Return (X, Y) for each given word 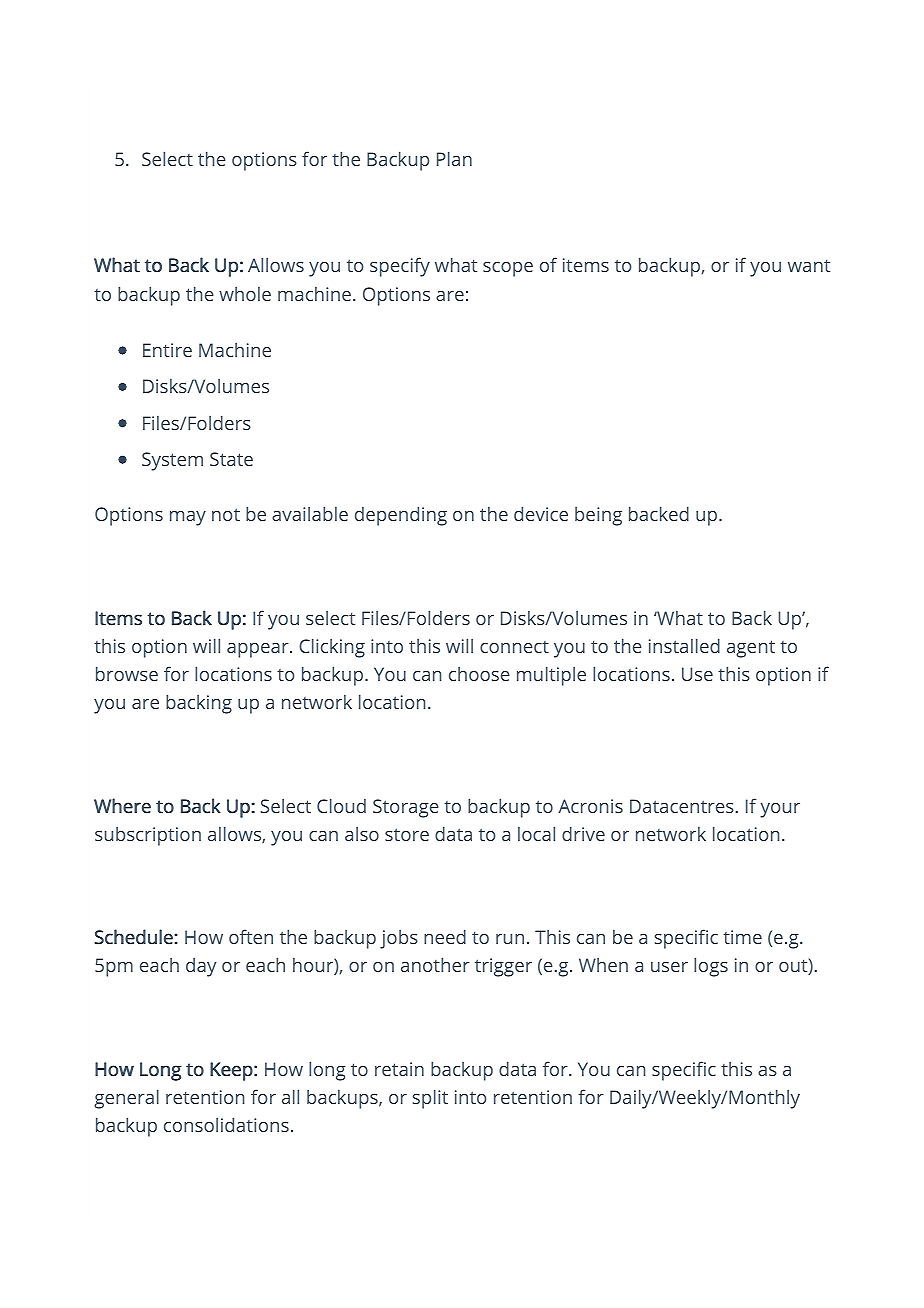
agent (751, 649)
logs (711, 967)
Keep (231, 1071)
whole (245, 294)
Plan (454, 158)
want (809, 265)
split (430, 1099)
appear (259, 650)
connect (514, 647)
